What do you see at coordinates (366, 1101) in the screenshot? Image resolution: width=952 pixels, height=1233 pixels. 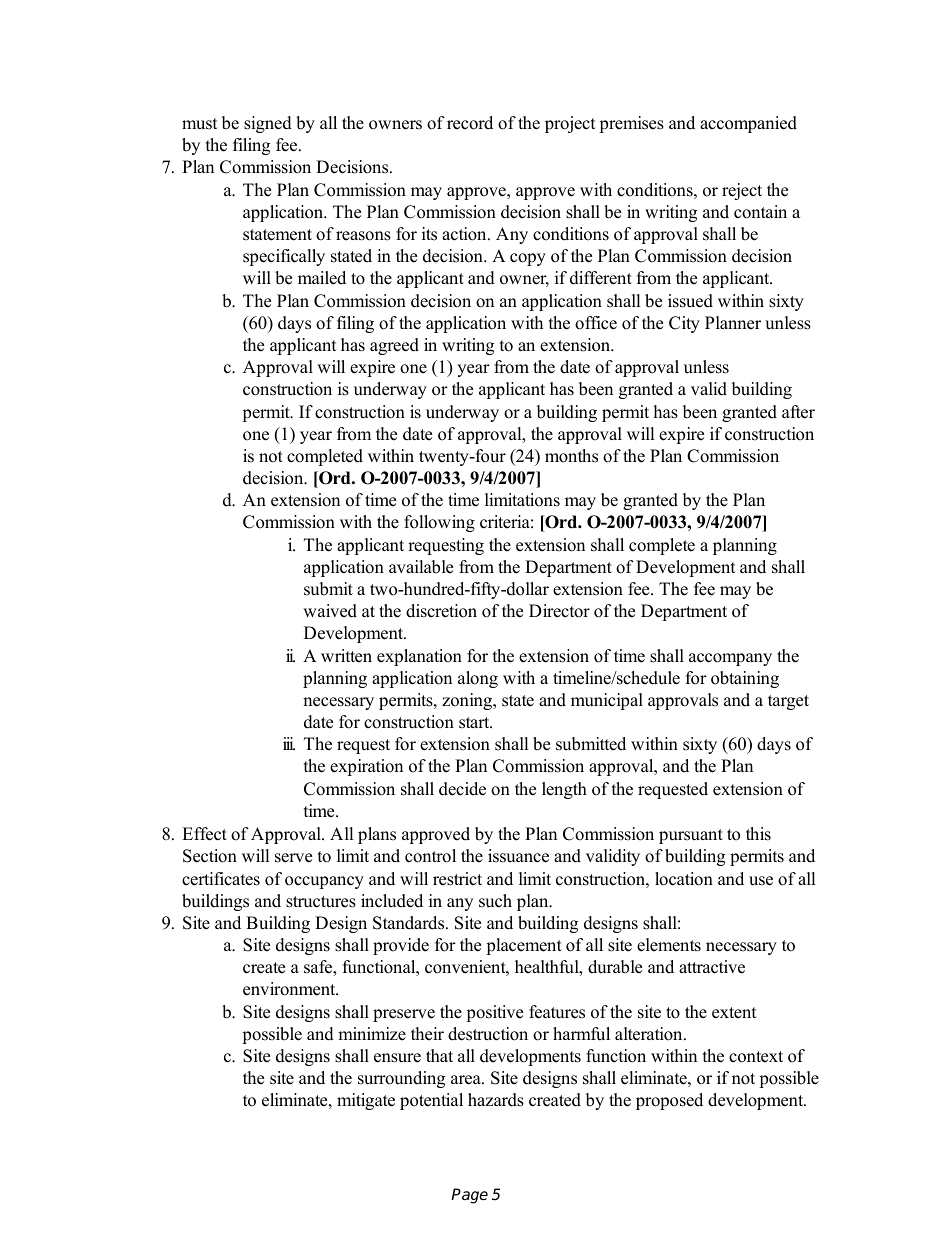 I see `mitigate` at bounding box center [366, 1101].
